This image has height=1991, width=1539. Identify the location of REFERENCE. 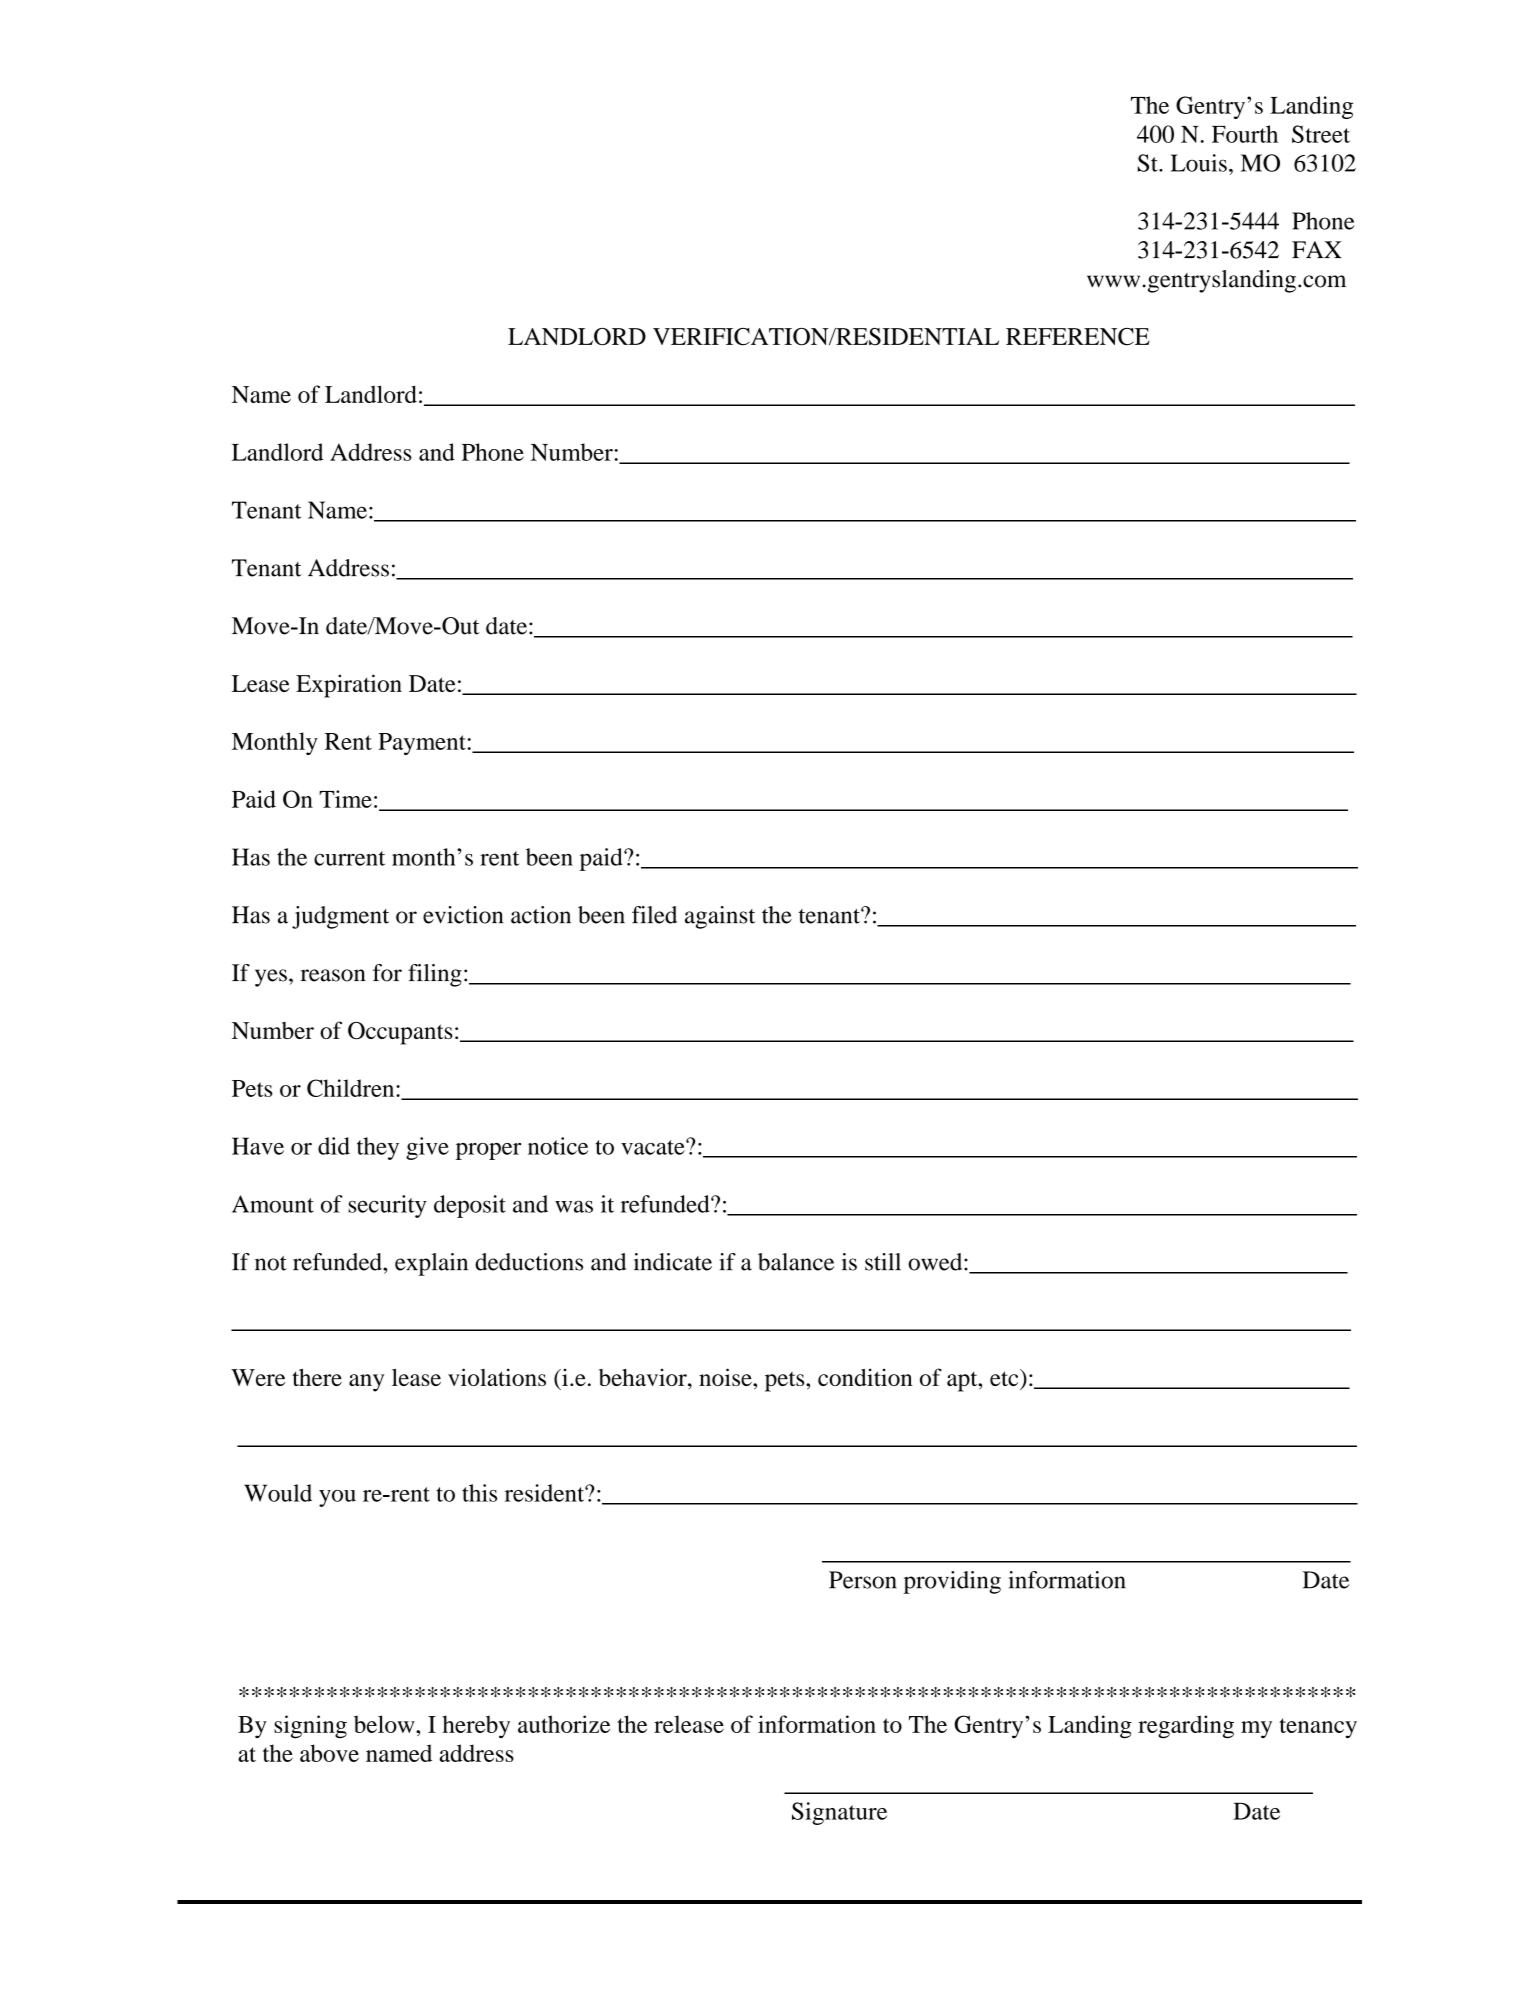
(1078, 337).
